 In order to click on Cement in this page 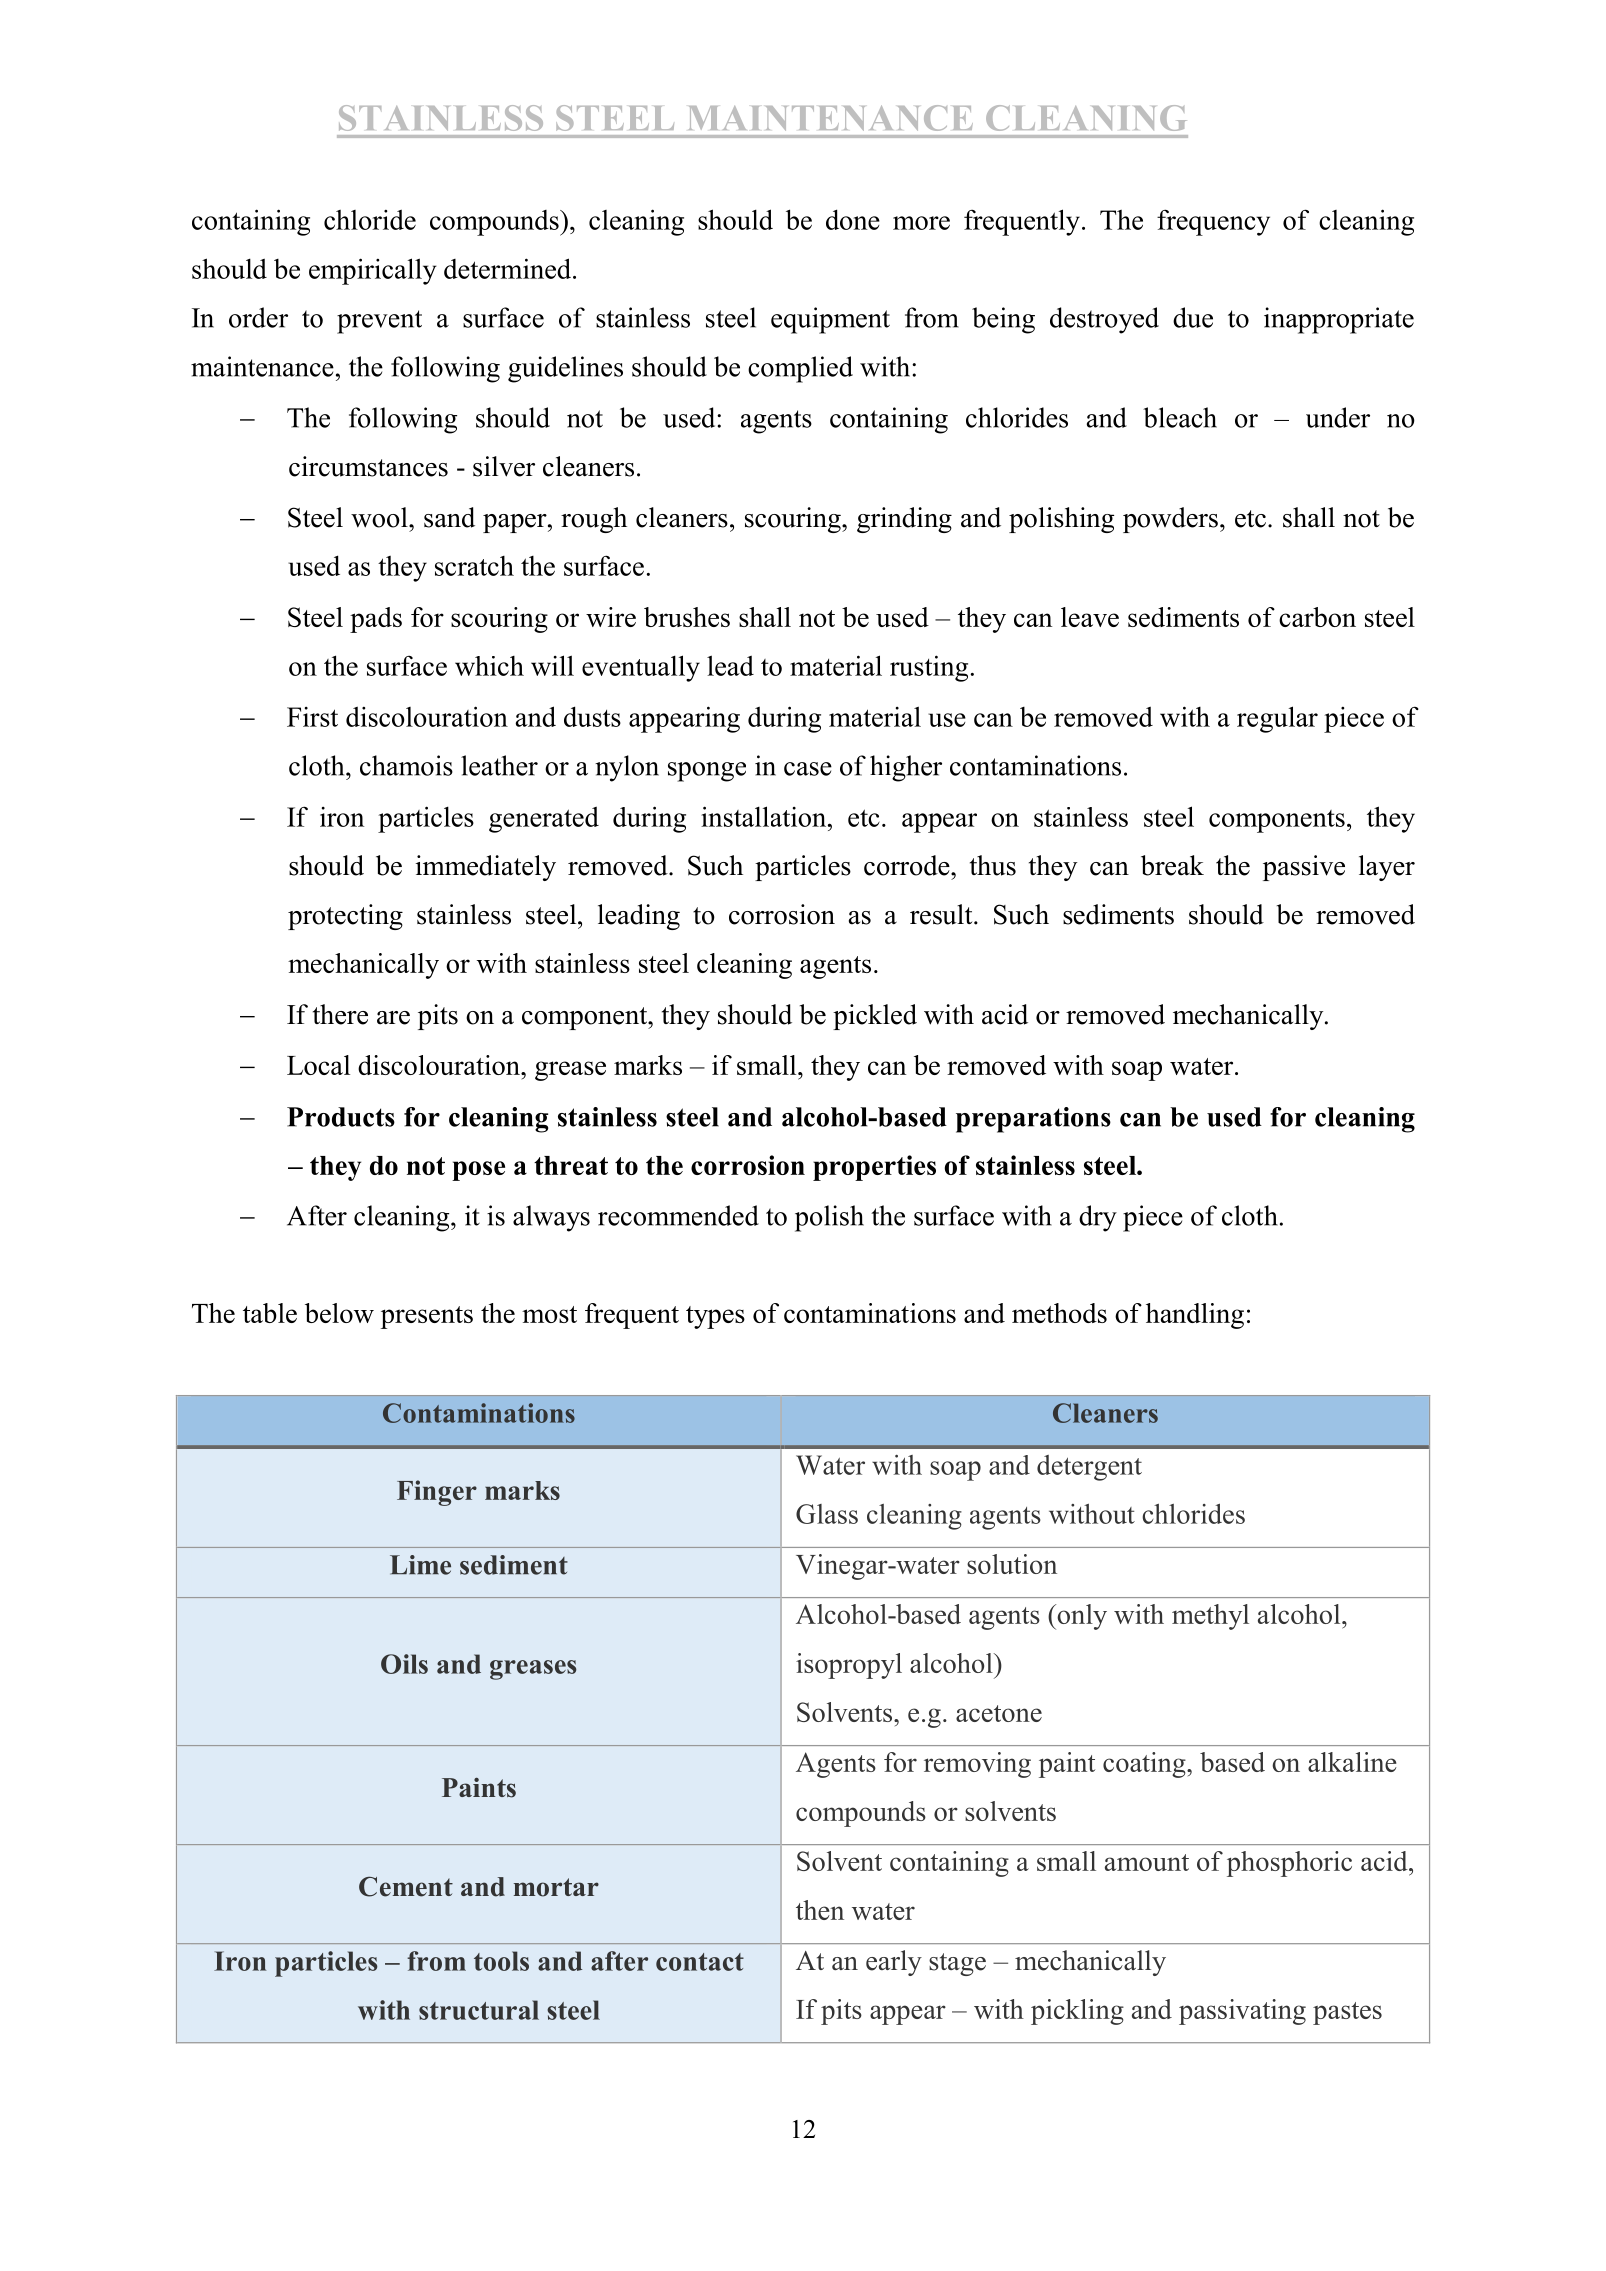, I will do `click(406, 1886)`.
